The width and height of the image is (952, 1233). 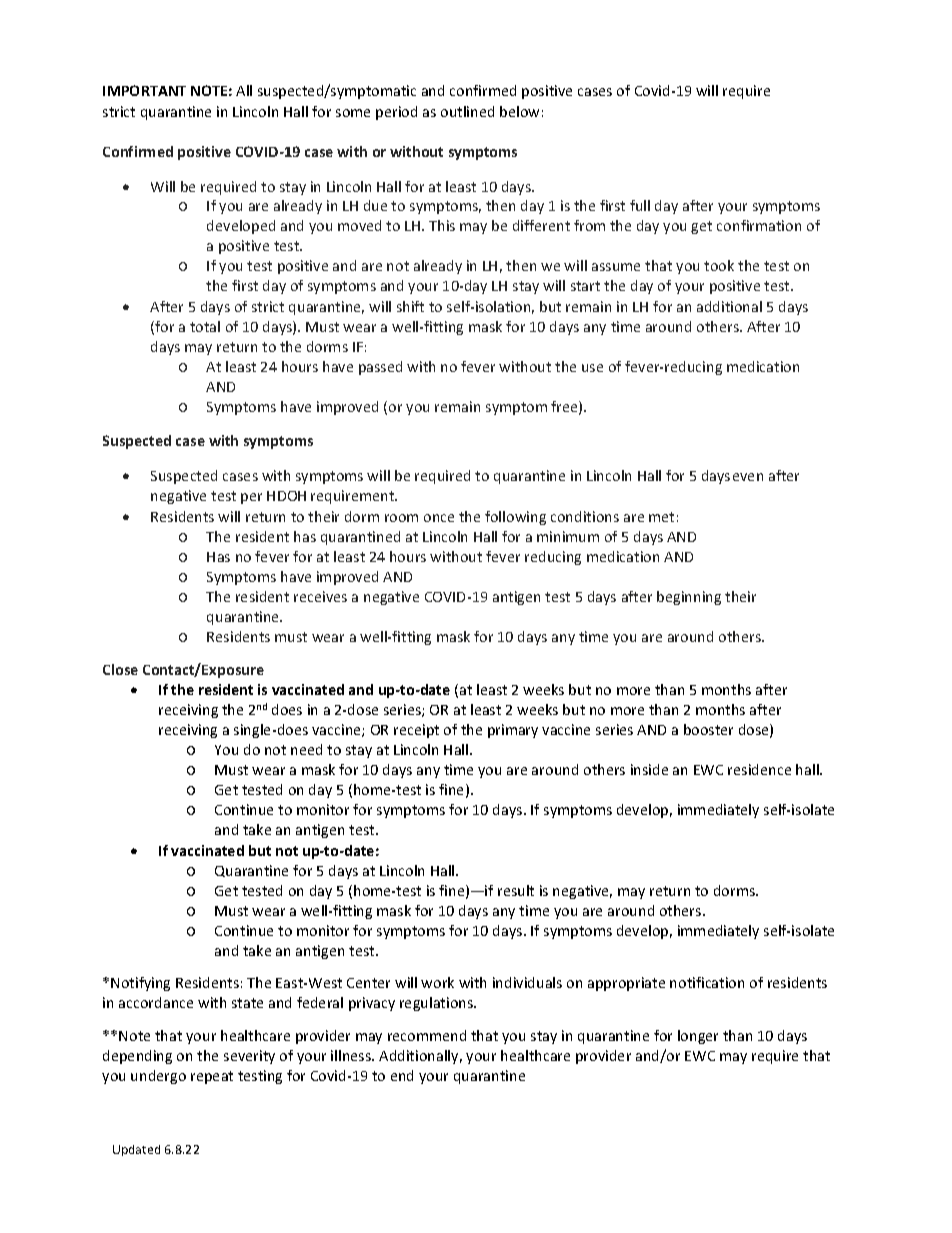 I want to click on IMPORTANT, so click(x=144, y=90).
